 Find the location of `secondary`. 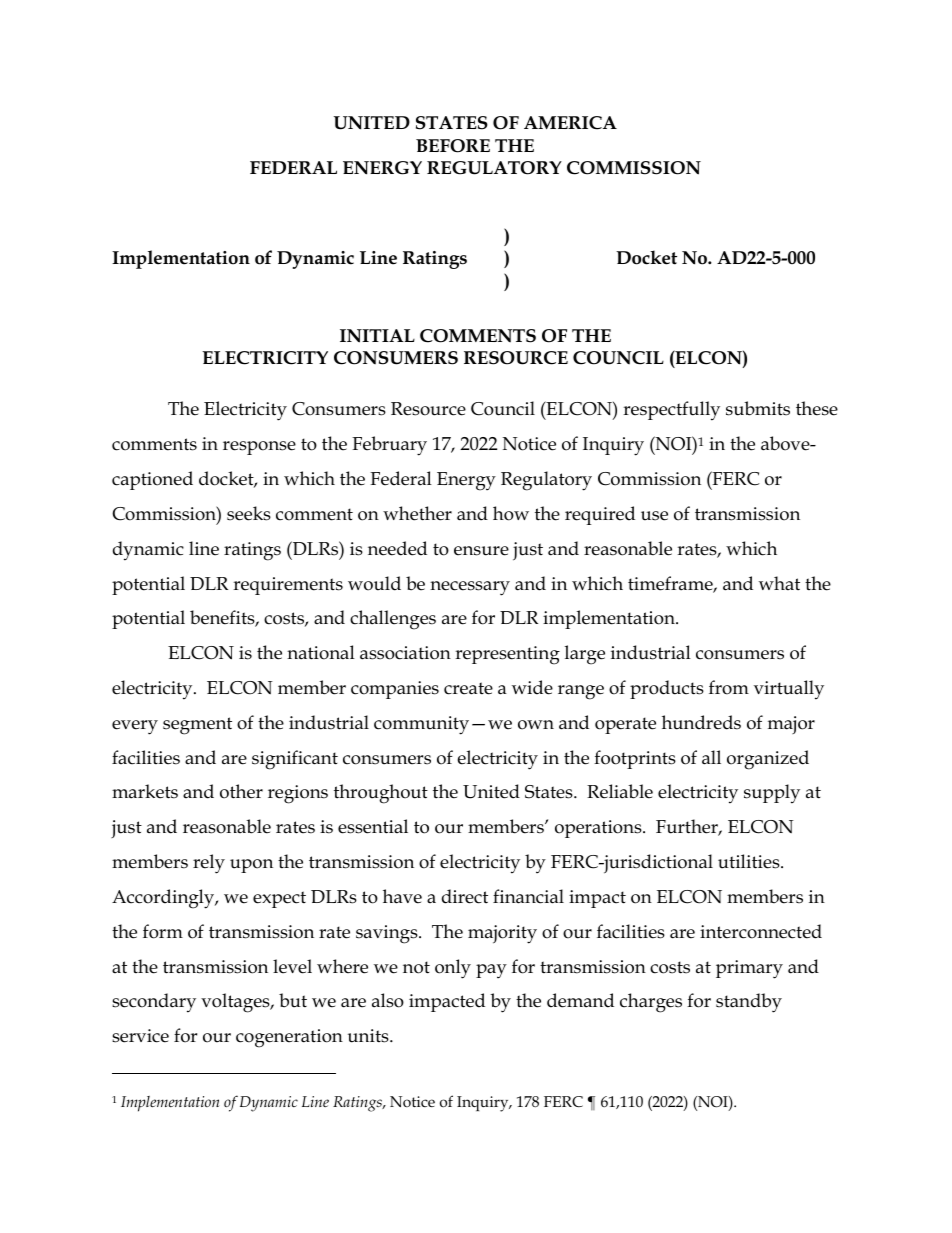

secondary is located at coordinates (154, 1003).
